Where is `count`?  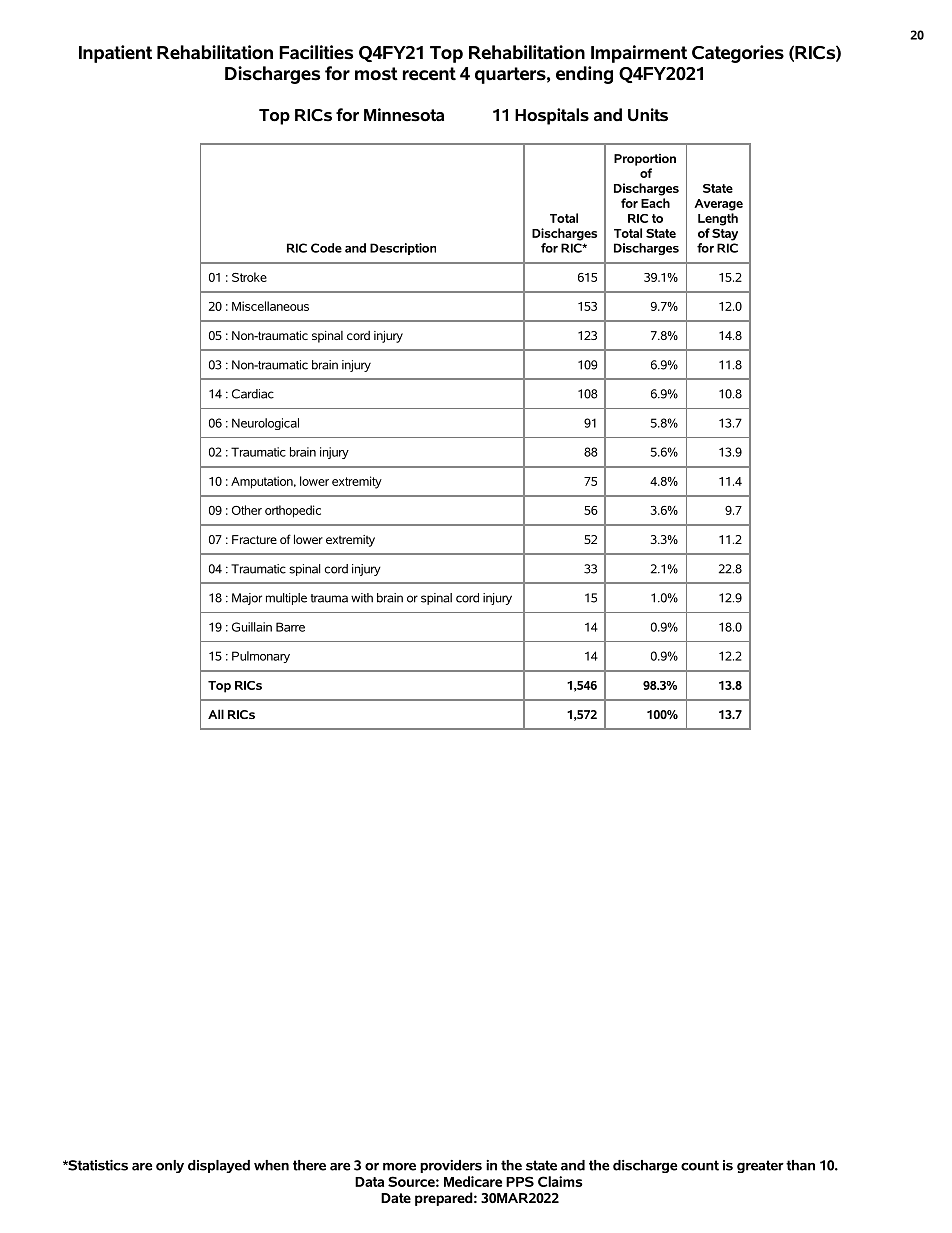 count is located at coordinates (700, 1165).
